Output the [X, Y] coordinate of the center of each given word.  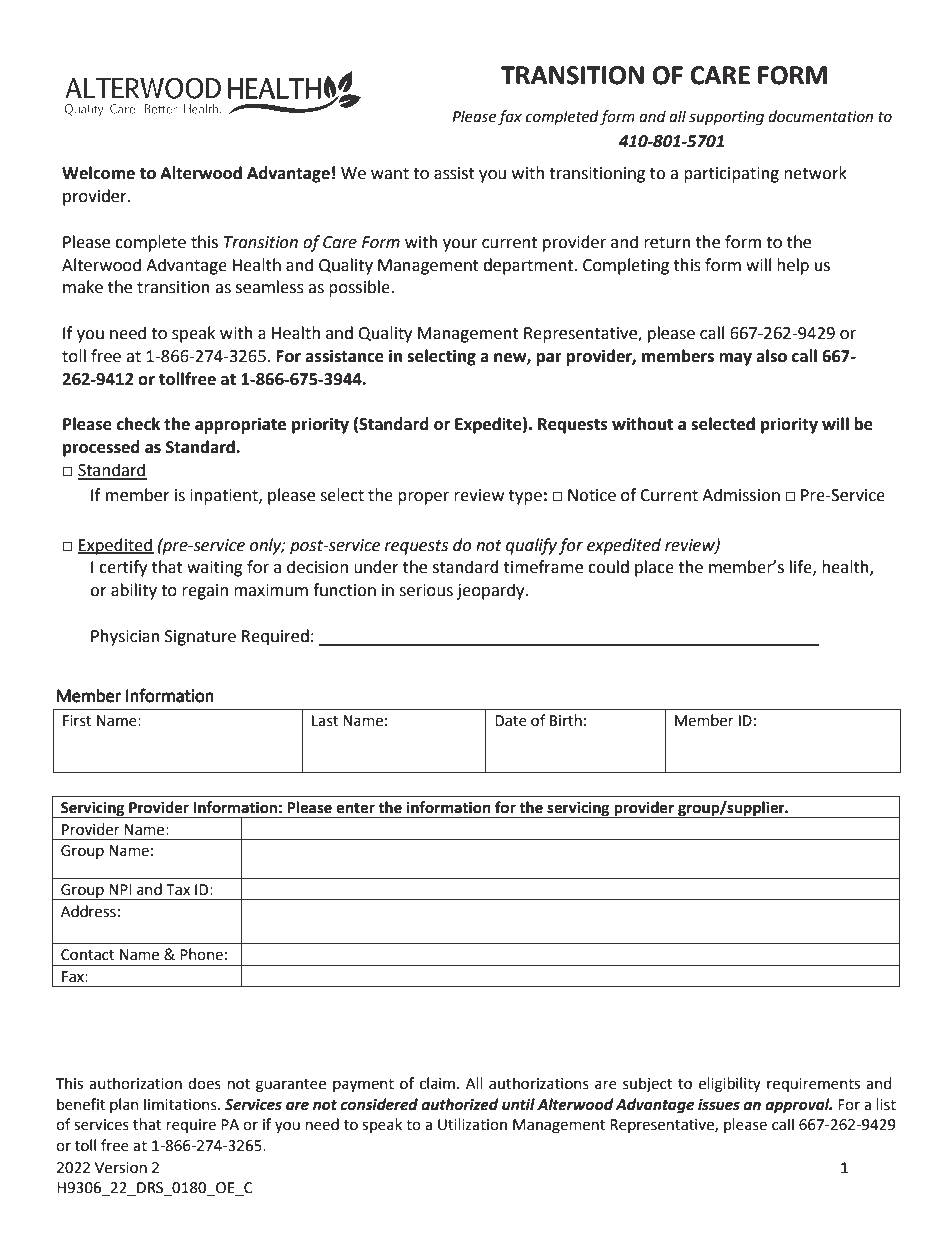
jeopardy [492, 591]
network [815, 173]
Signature [200, 638]
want [390, 174]
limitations [181, 1104]
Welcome [98, 173]
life [802, 567]
